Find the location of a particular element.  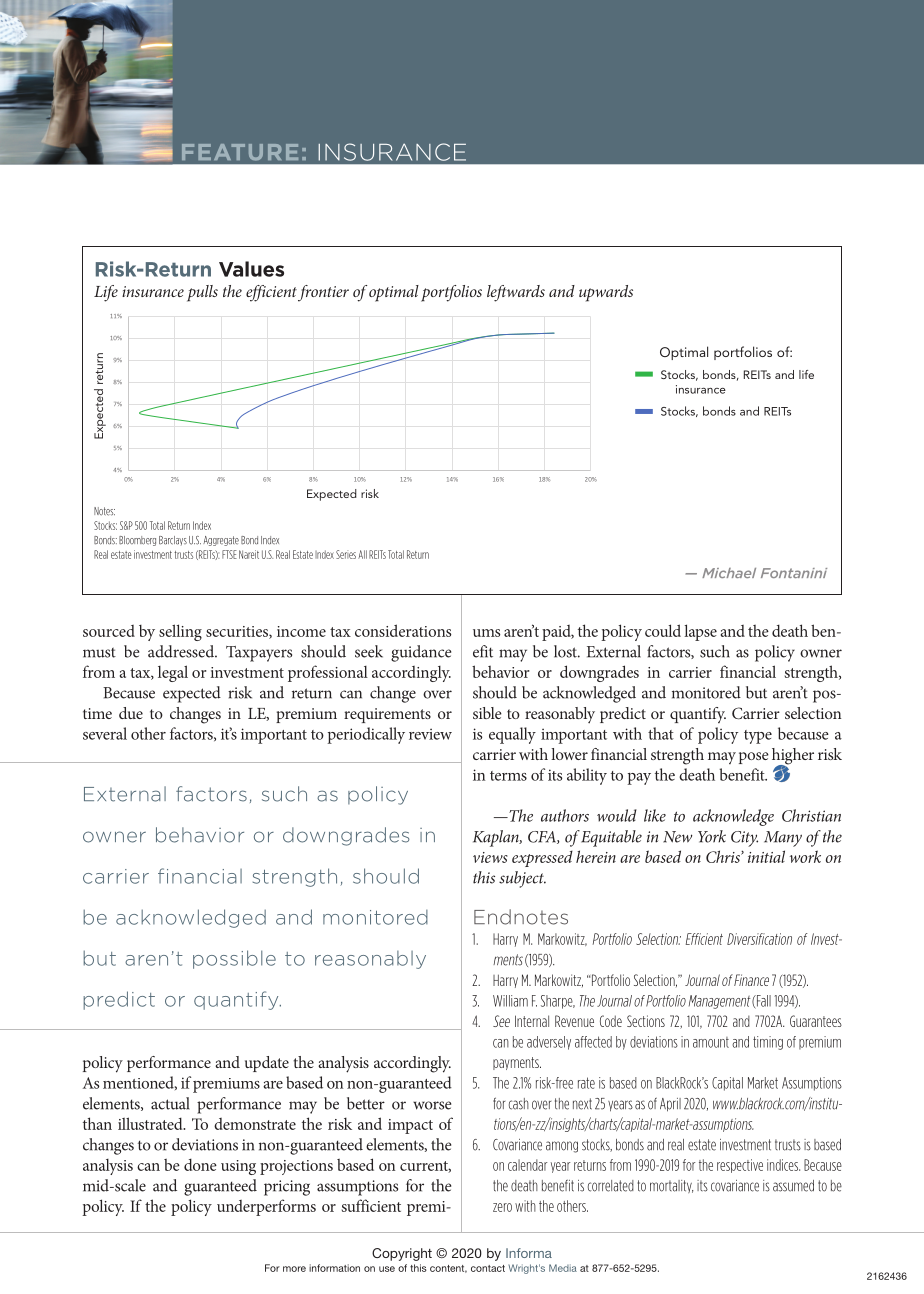

upwards is located at coordinates (606, 293).
